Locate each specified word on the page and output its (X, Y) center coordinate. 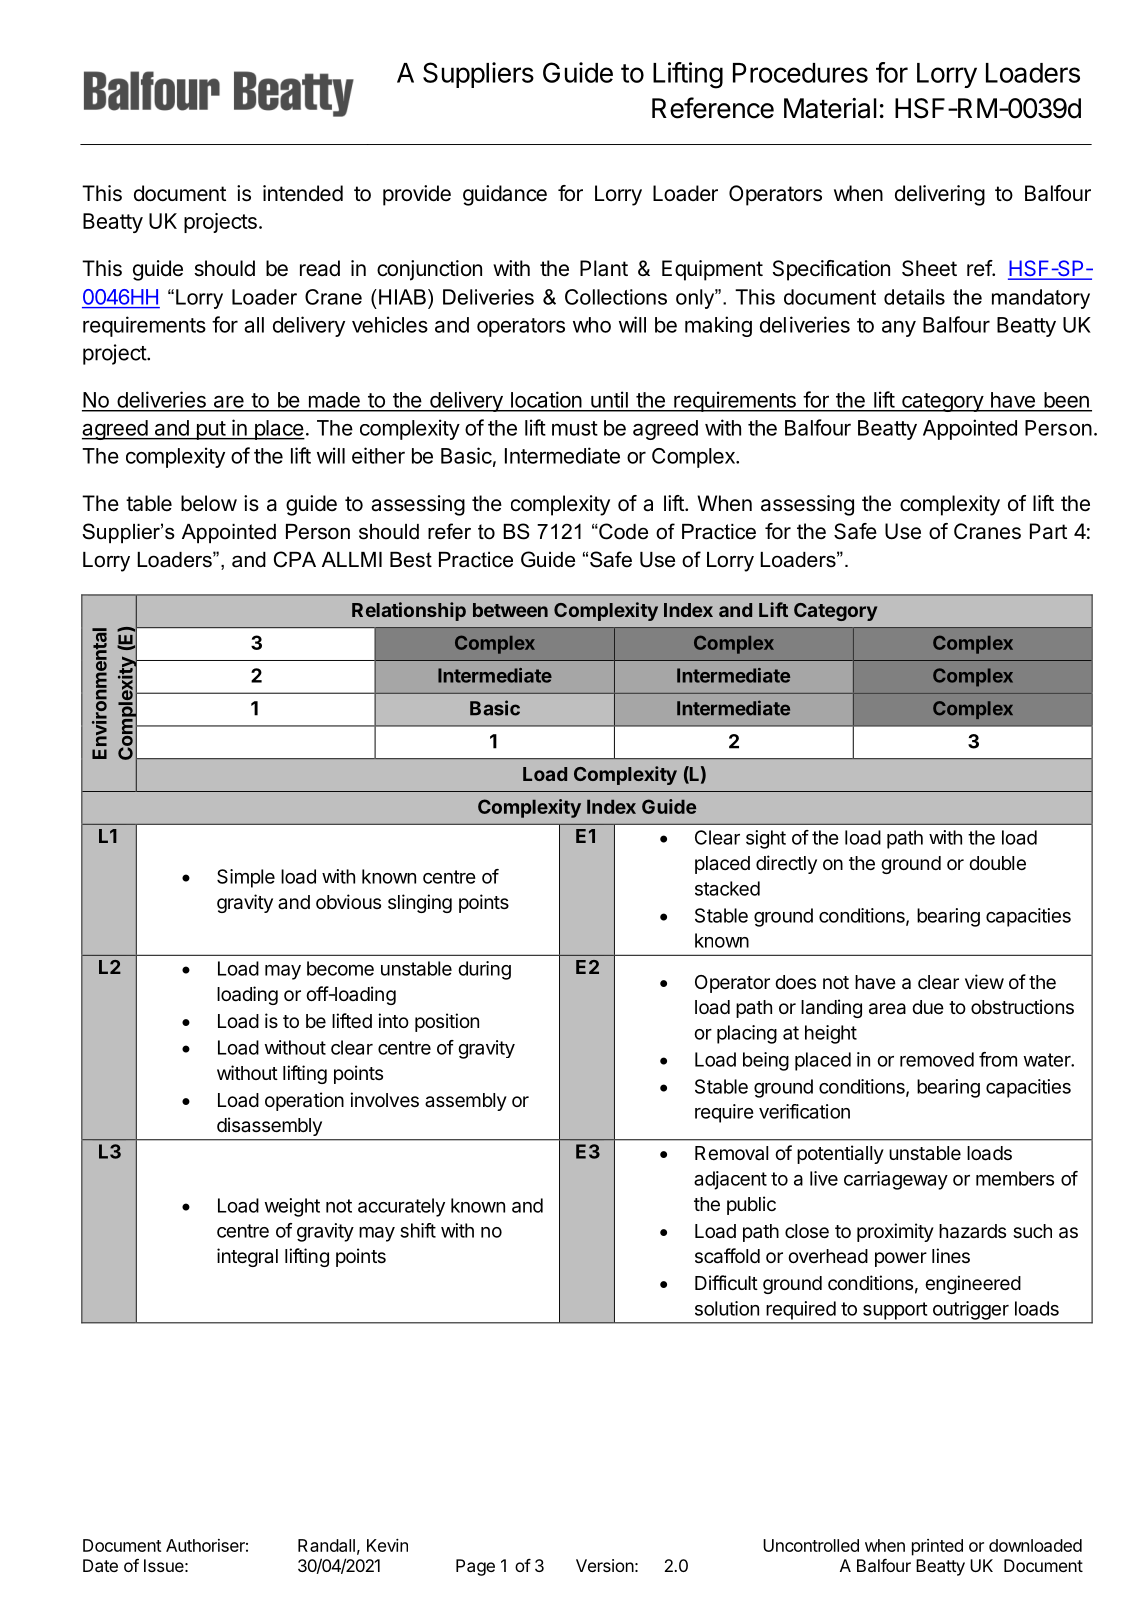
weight (292, 1207)
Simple (246, 878)
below (209, 503)
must (575, 428)
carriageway (896, 1180)
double (997, 863)
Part (1048, 531)
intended (303, 193)
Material (830, 108)
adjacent (730, 1180)
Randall (326, 1545)
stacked (727, 888)
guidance (505, 195)
